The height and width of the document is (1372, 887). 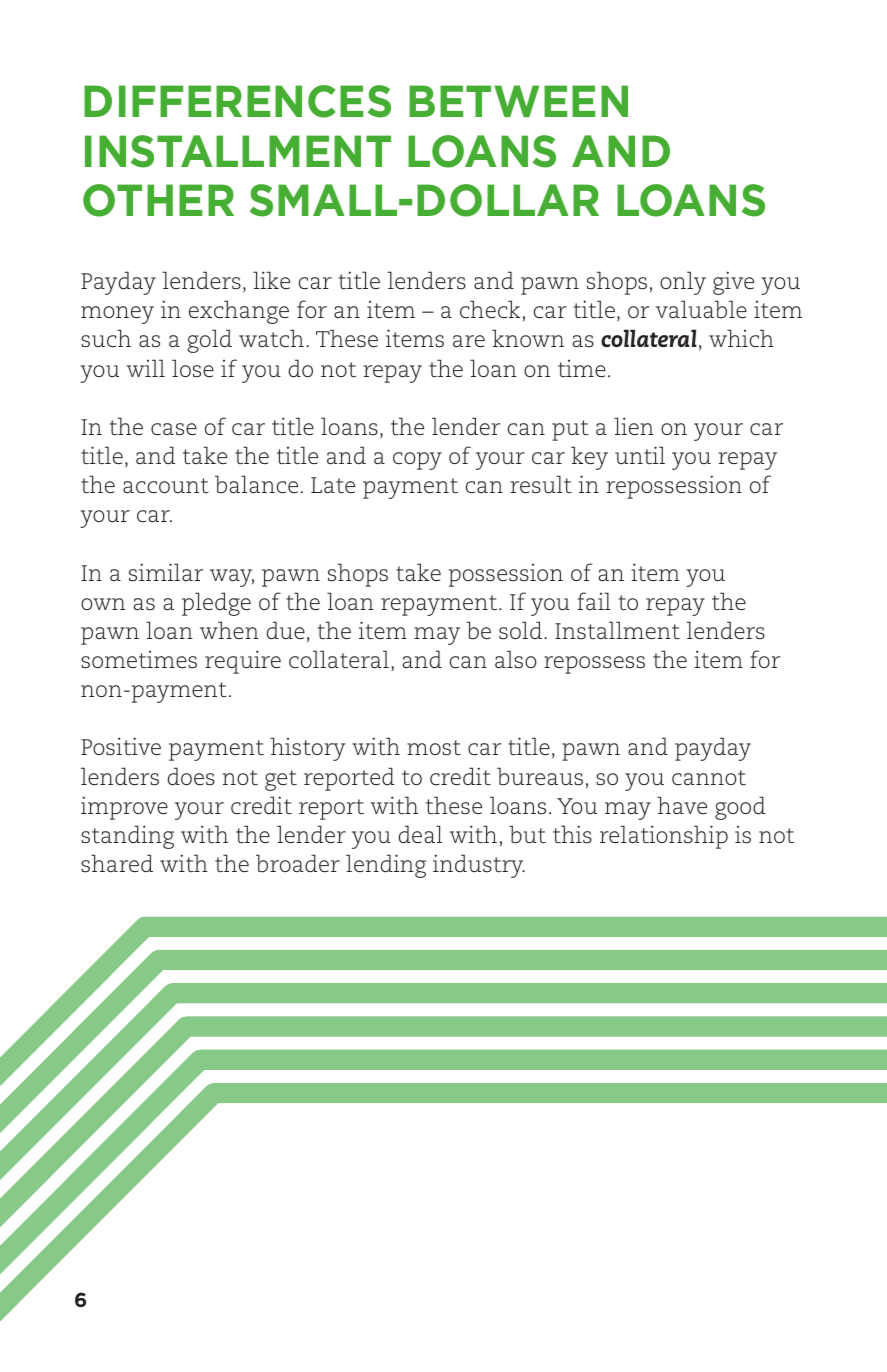 What do you see at coordinates (237, 101) in the document?
I see `Differences` at bounding box center [237, 101].
